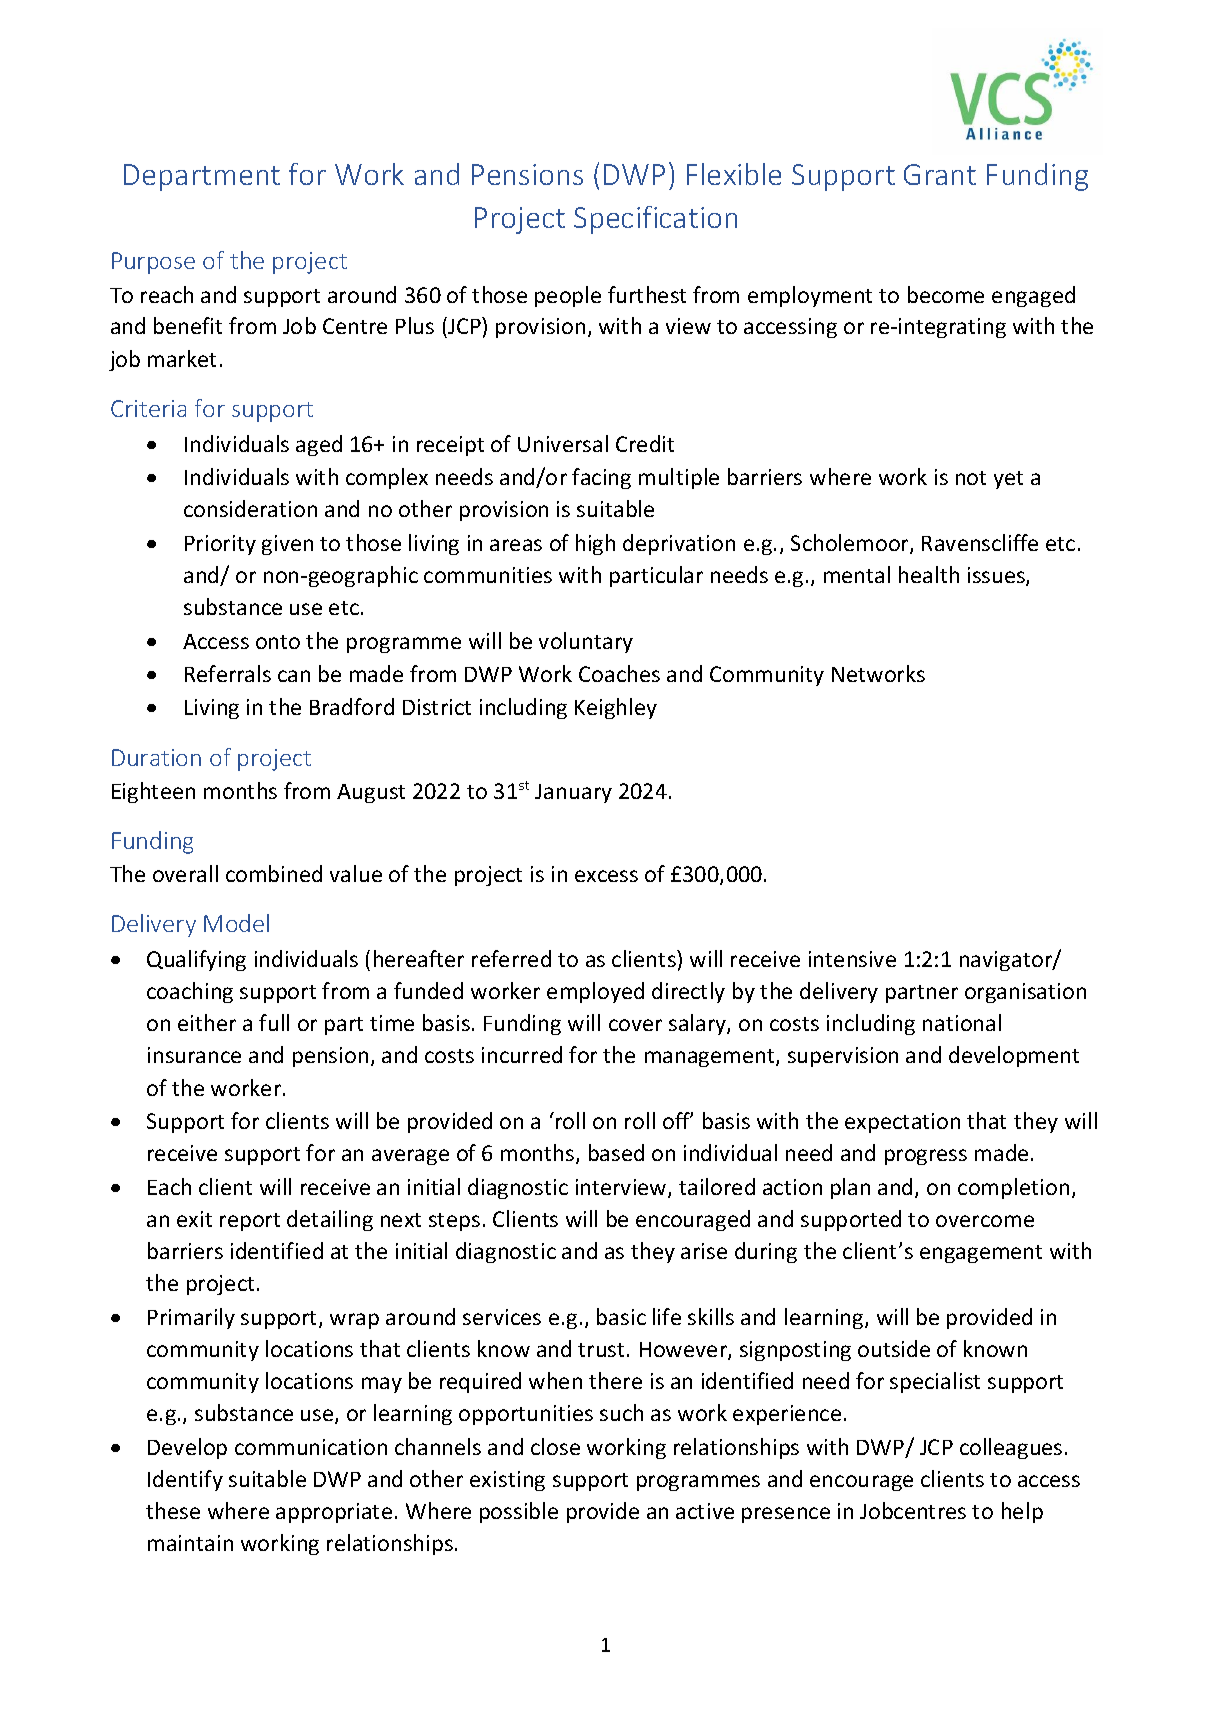  Describe the element at coordinates (185, 1480) in the screenshot. I see `Identify` at that location.
